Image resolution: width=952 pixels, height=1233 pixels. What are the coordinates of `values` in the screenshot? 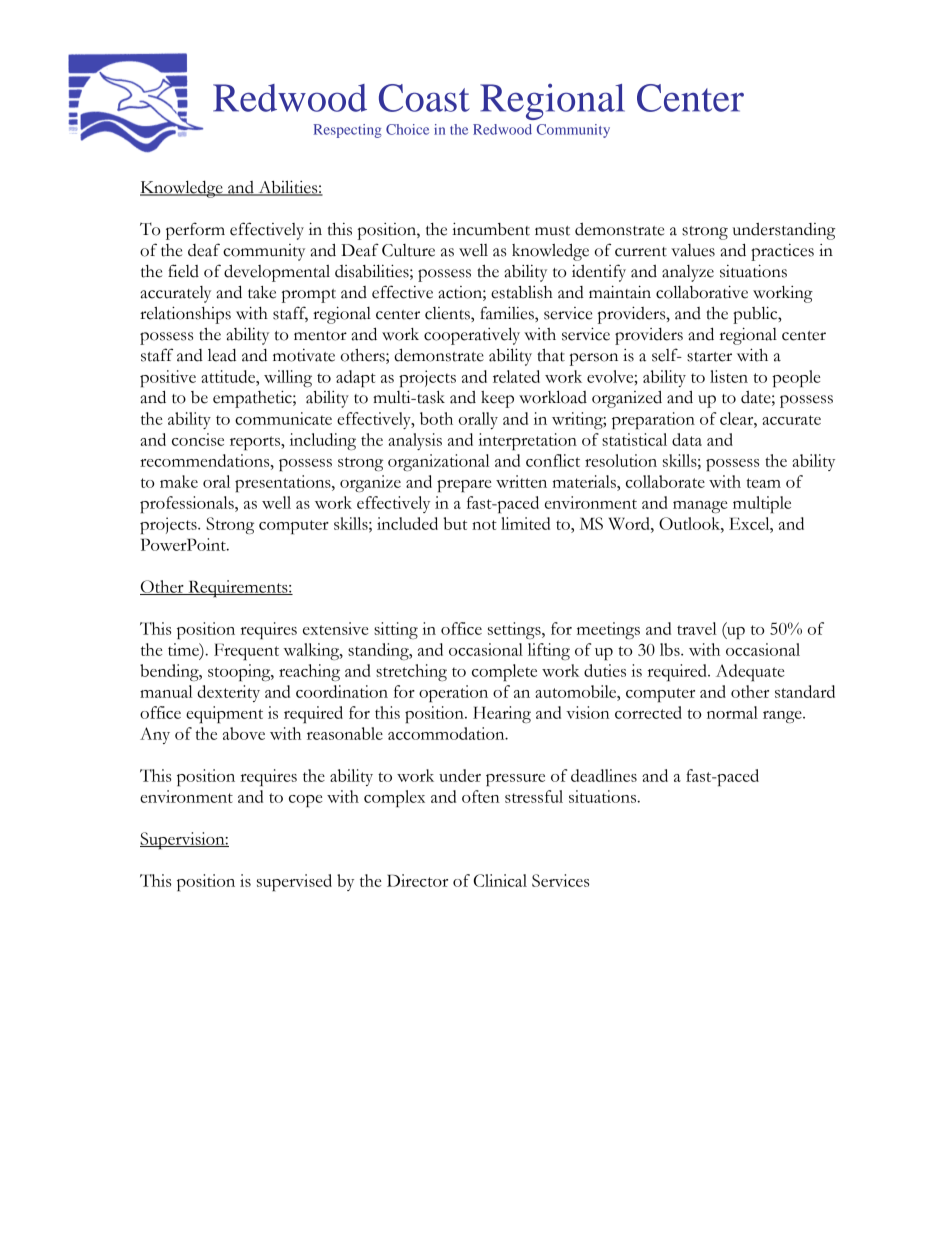 It's located at (693, 250).
